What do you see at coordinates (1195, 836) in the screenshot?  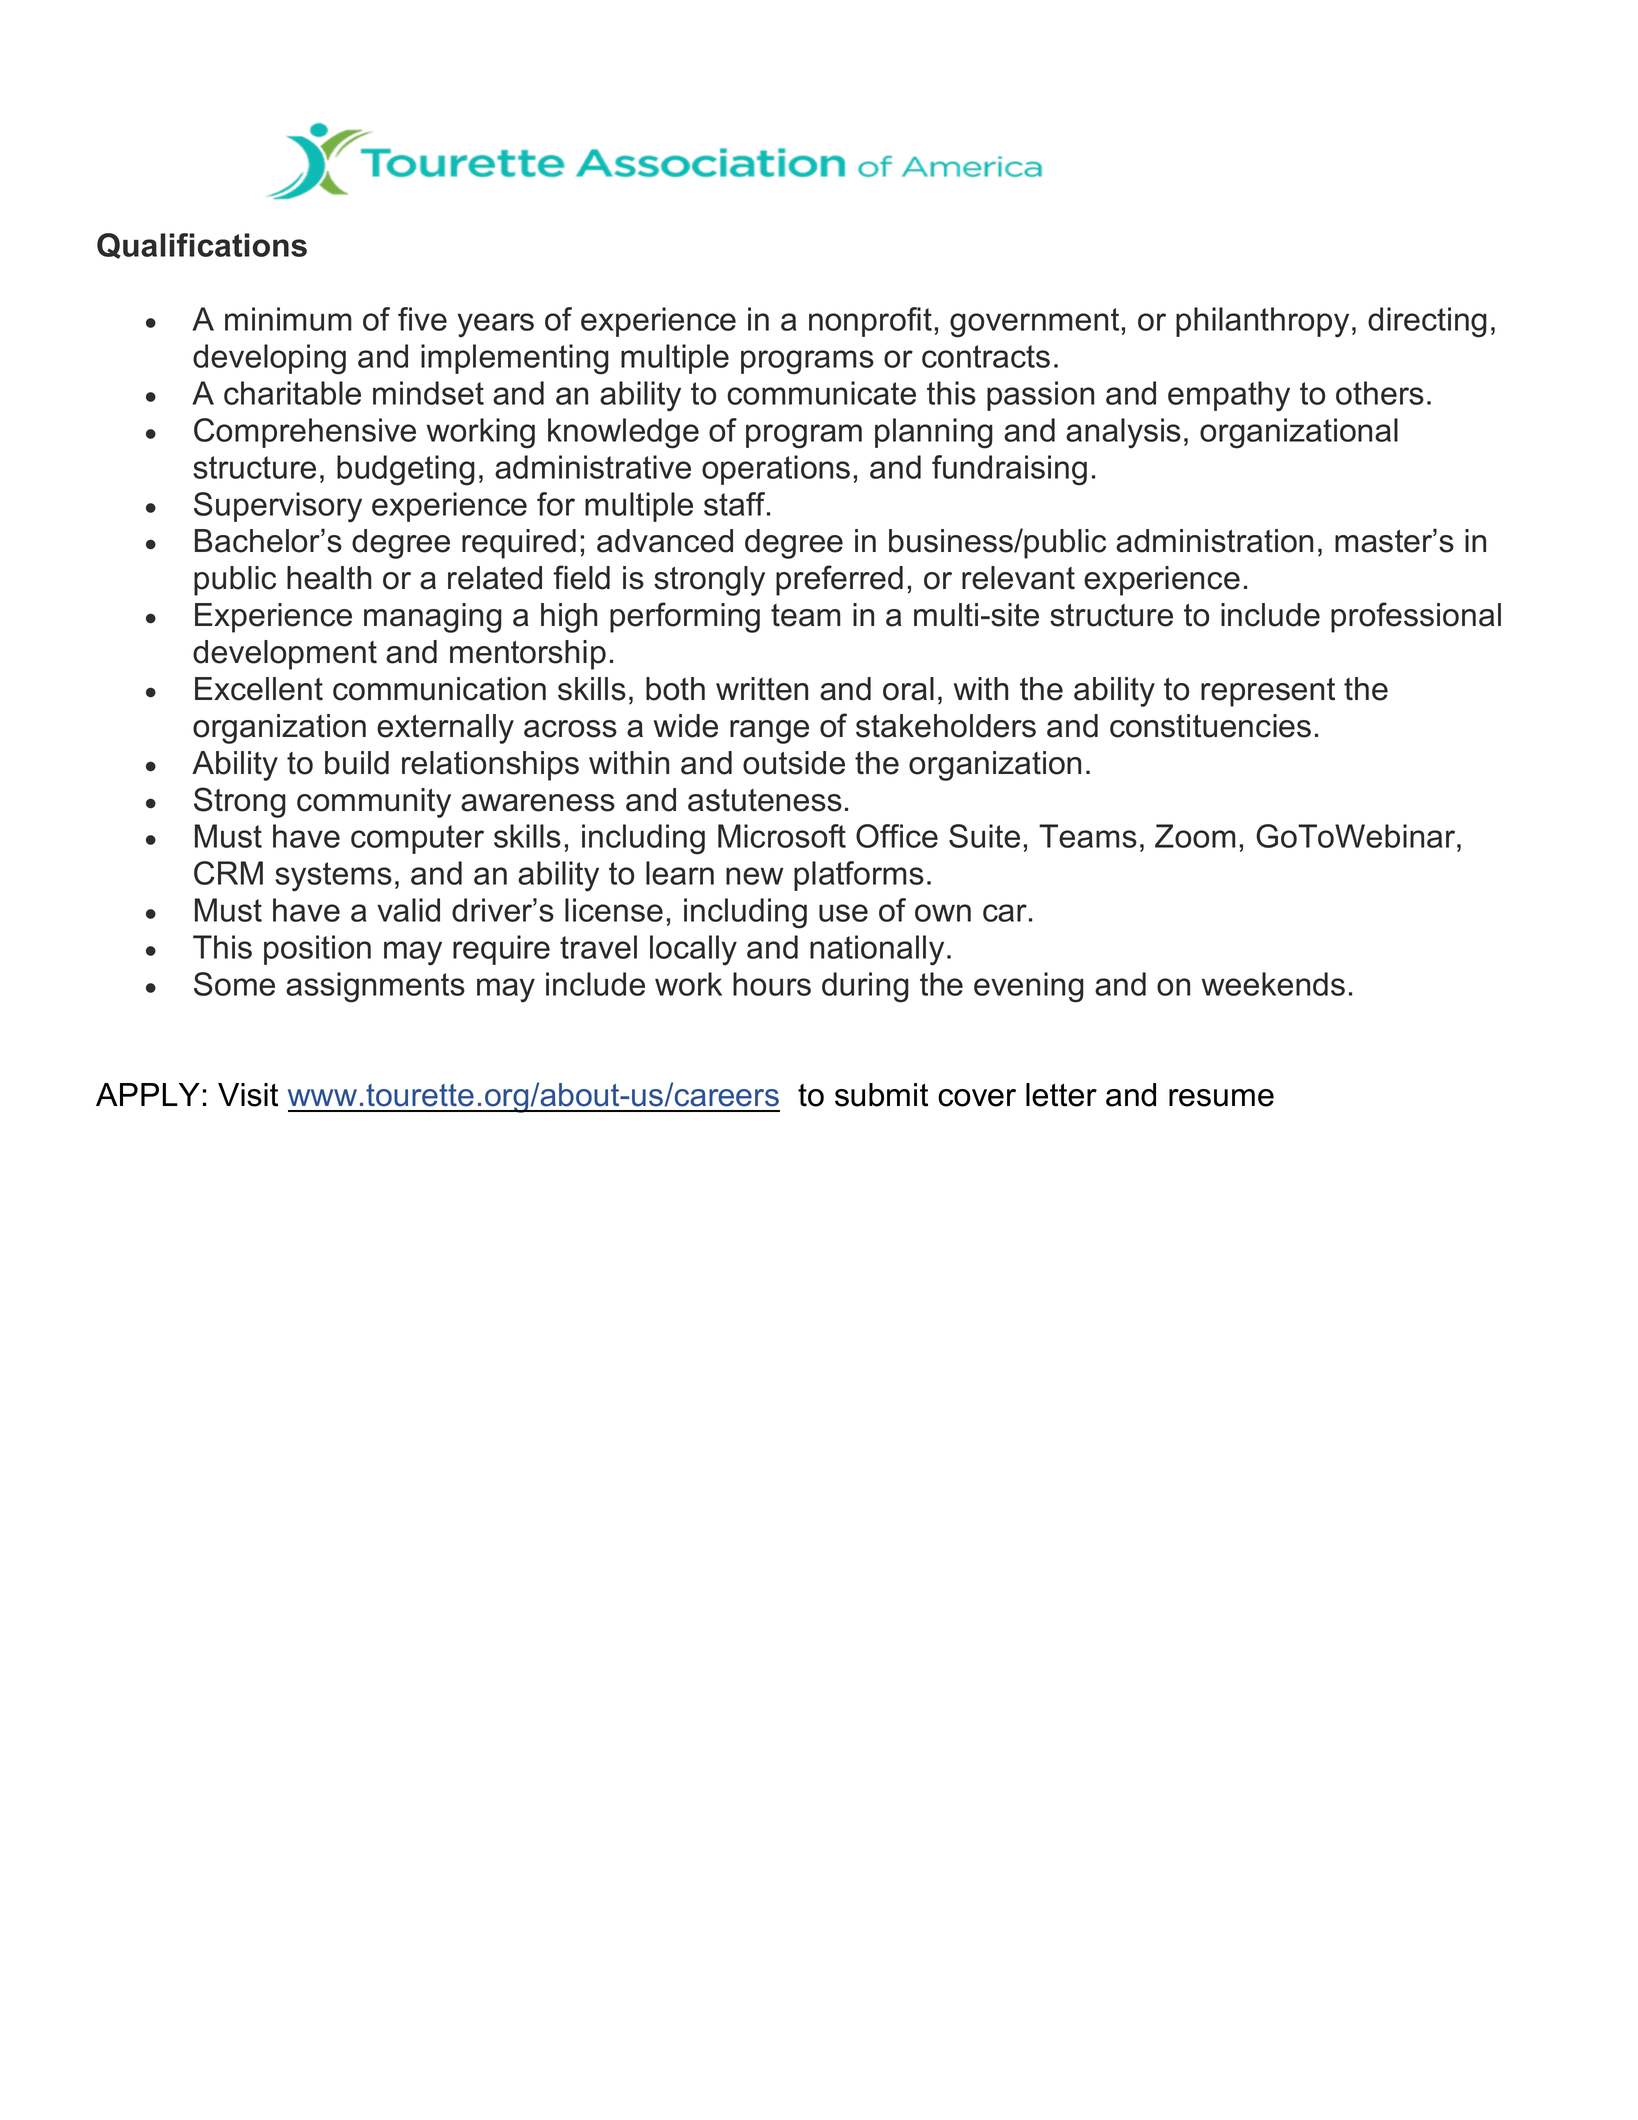 I see `Zoom` at bounding box center [1195, 836].
